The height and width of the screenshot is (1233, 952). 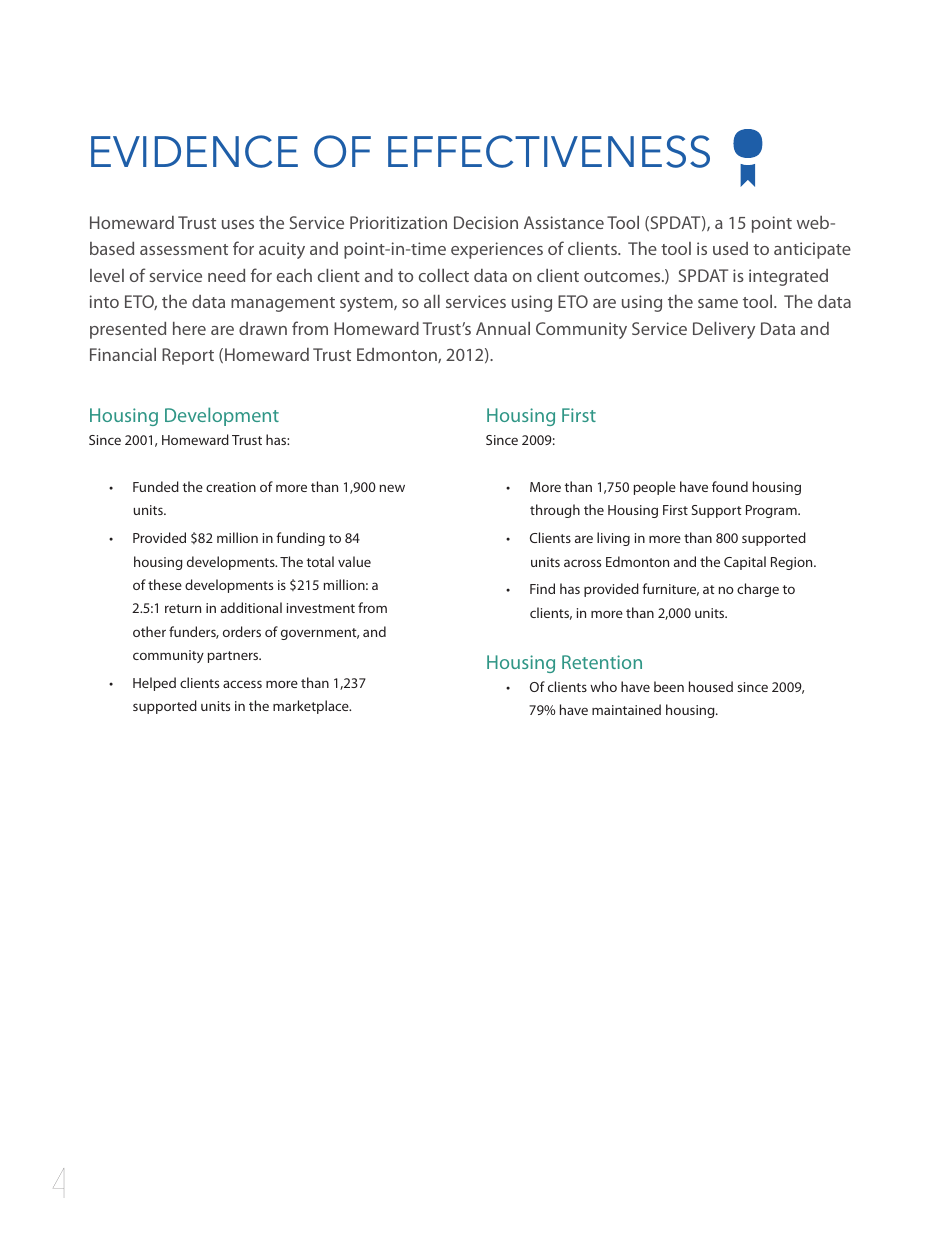 I want to click on Helped, so click(x=154, y=684).
